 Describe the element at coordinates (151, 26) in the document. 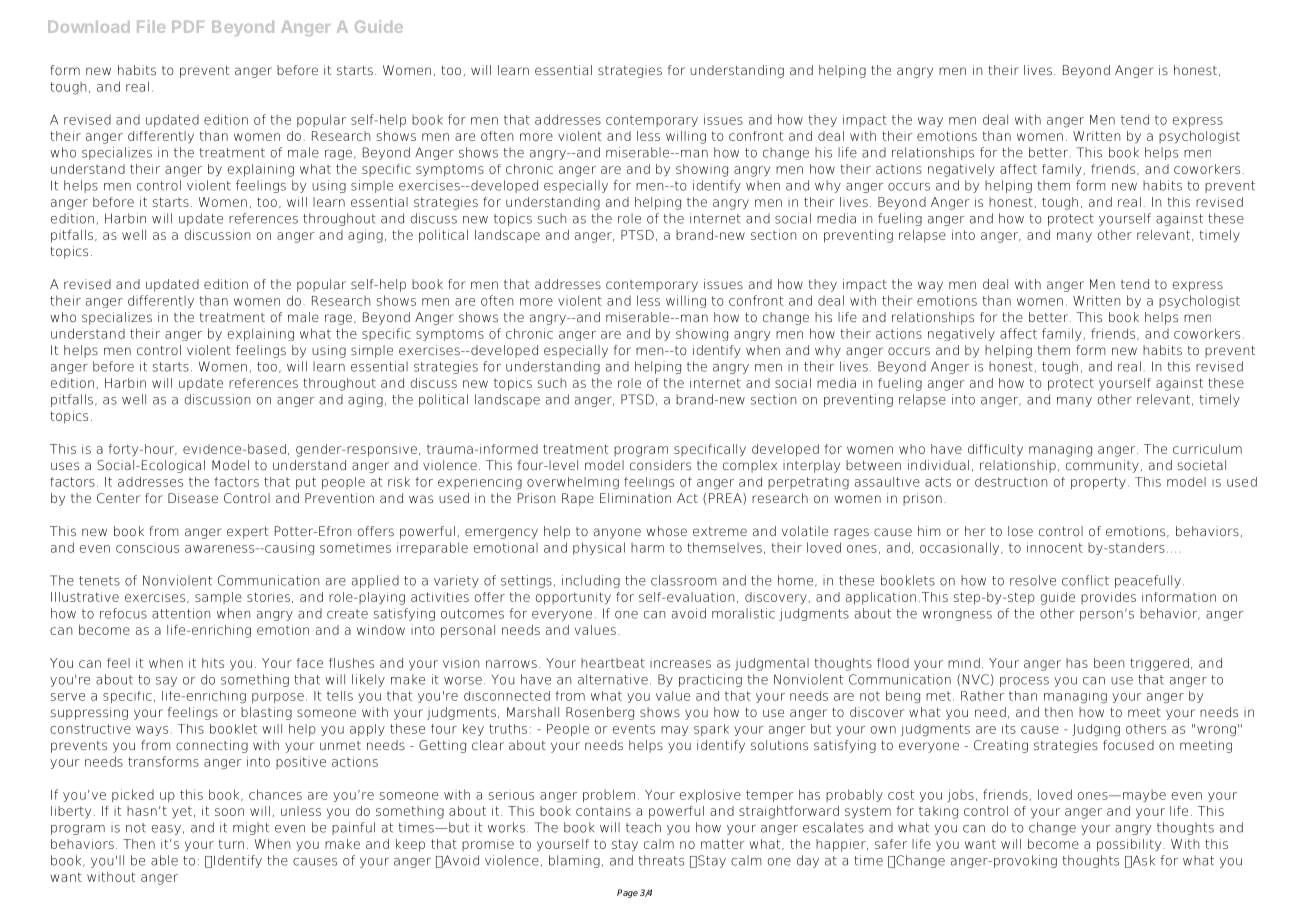

I see `File` at that location.
